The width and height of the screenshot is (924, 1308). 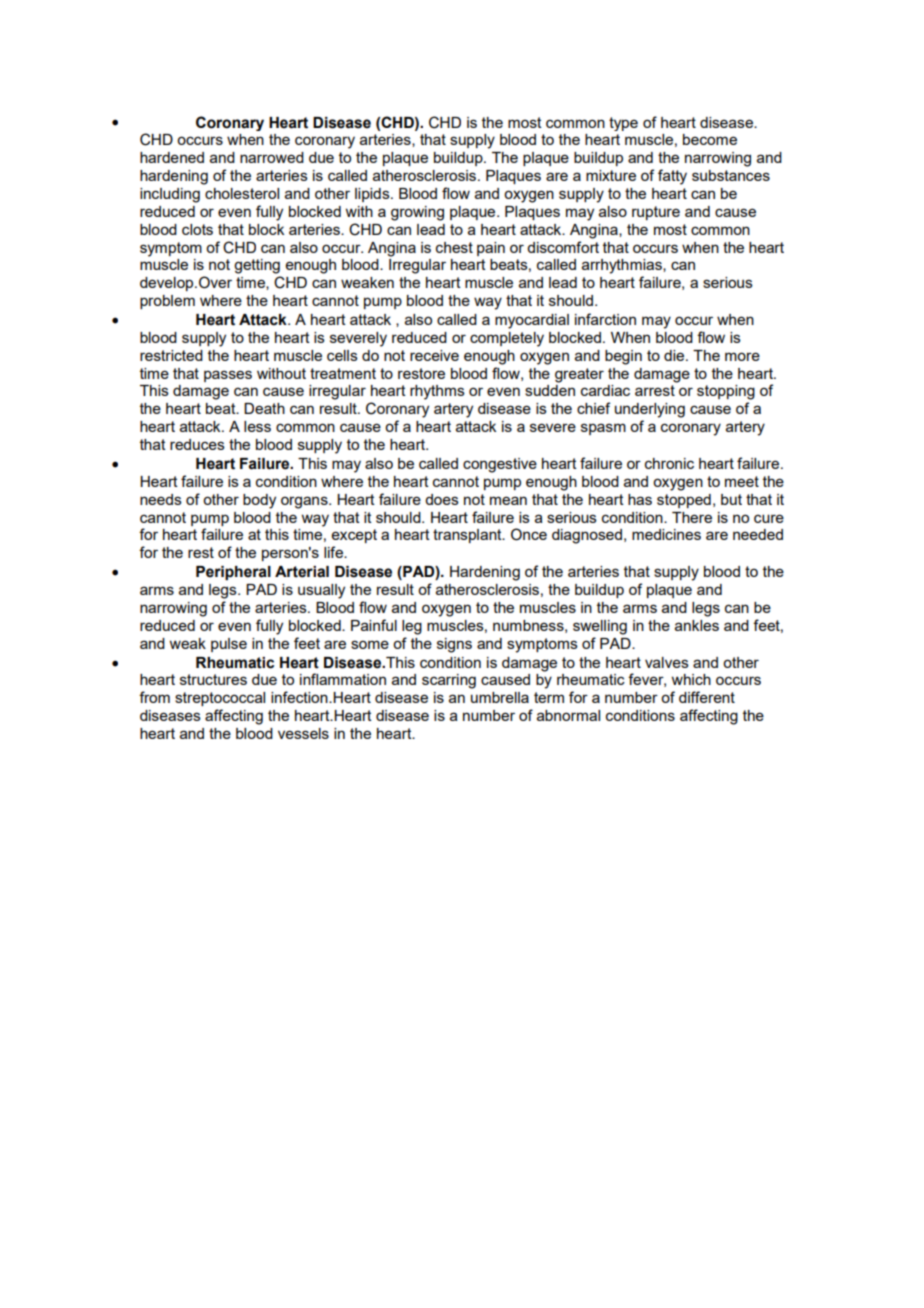 I want to click on body, so click(x=259, y=501).
